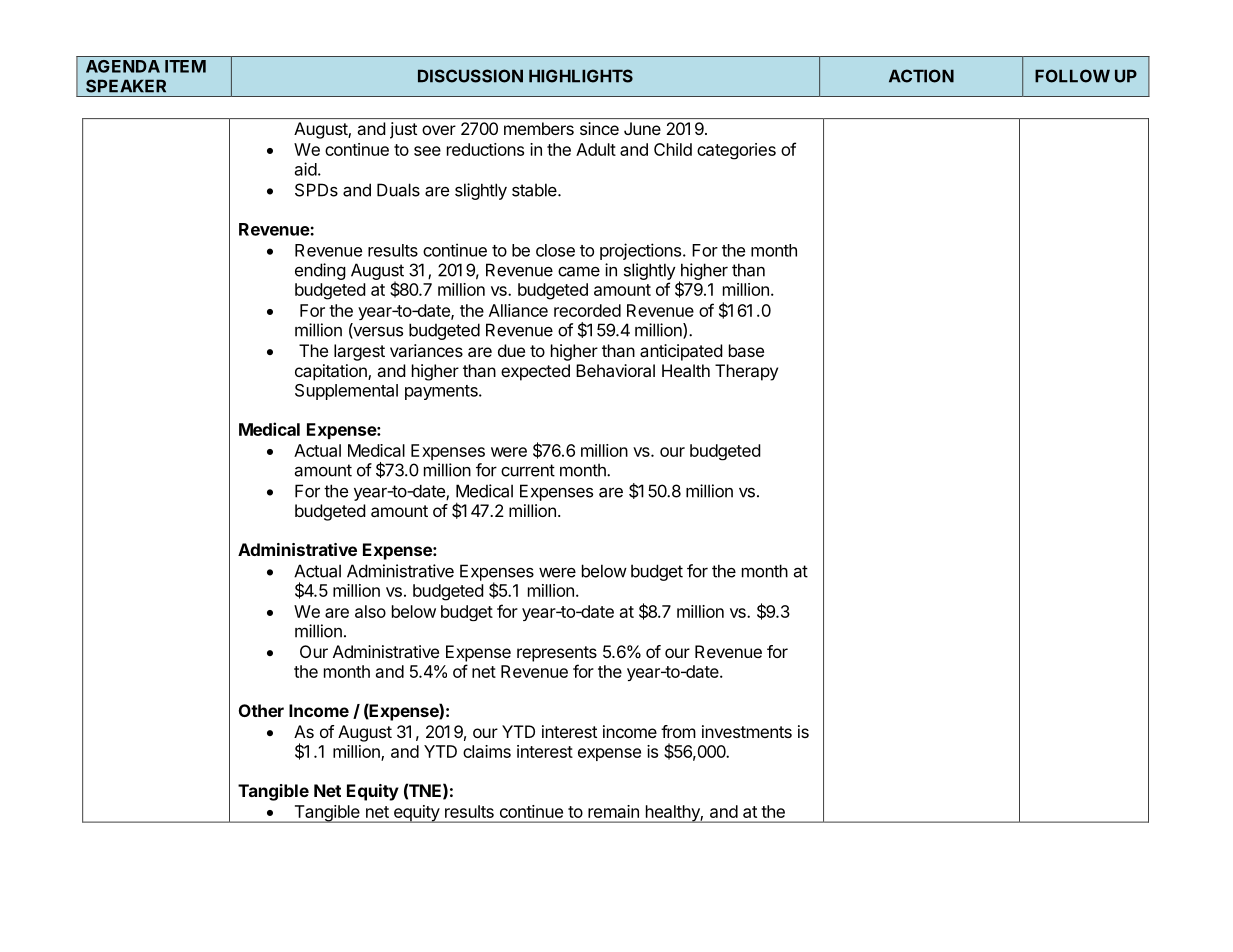 This image has width=1233, height=952. Describe the element at coordinates (921, 76) in the image. I see `ACTION` at that location.
